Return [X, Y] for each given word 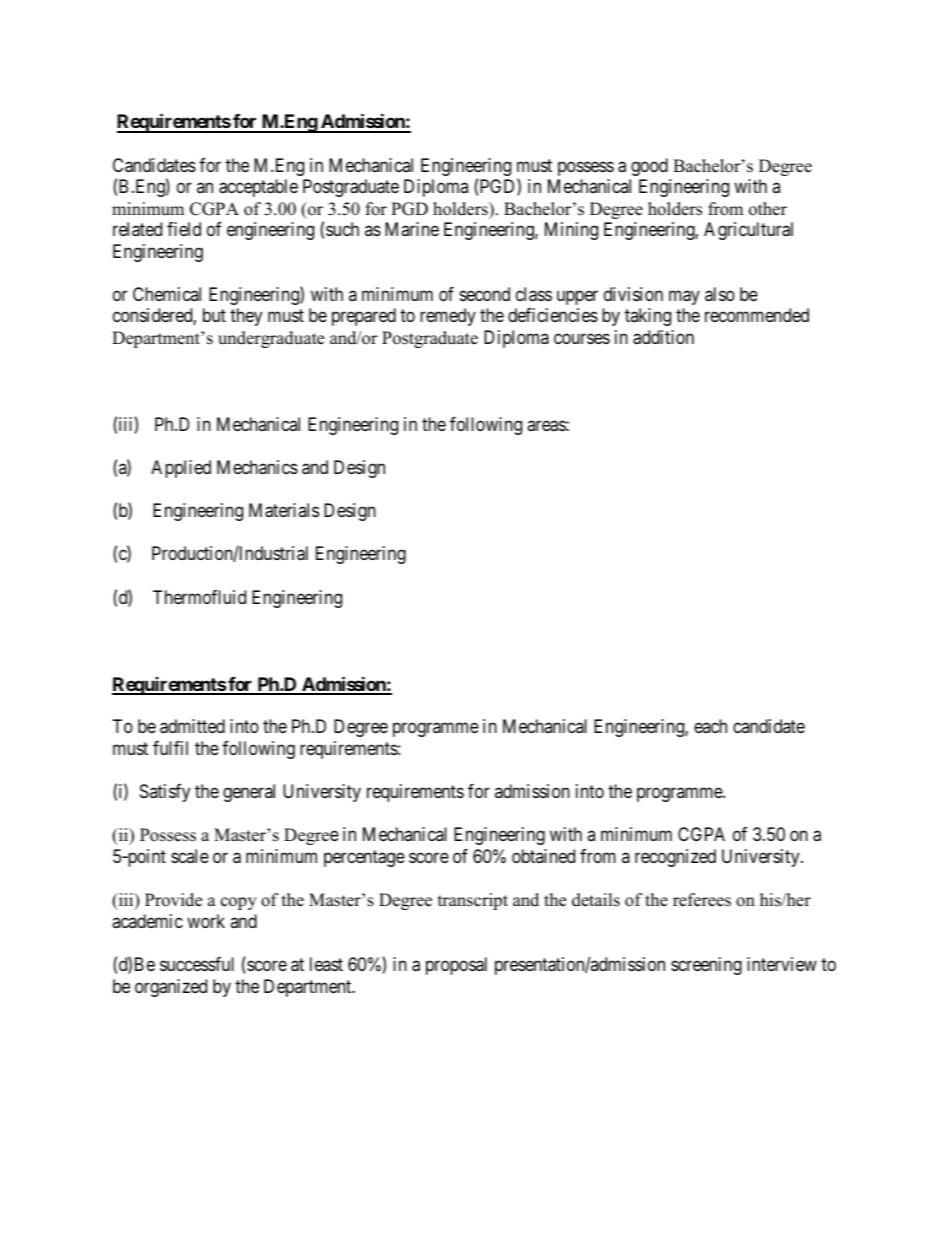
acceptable [258, 188]
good [649, 167]
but [214, 315]
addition [663, 337]
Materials [284, 510]
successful [197, 964]
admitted [192, 726]
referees [702, 900]
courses [582, 338]
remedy [448, 317]
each [710, 726]
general [249, 793]
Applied [181, 469]
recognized [675, 858]
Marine [412, 229]
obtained [543, 856]
